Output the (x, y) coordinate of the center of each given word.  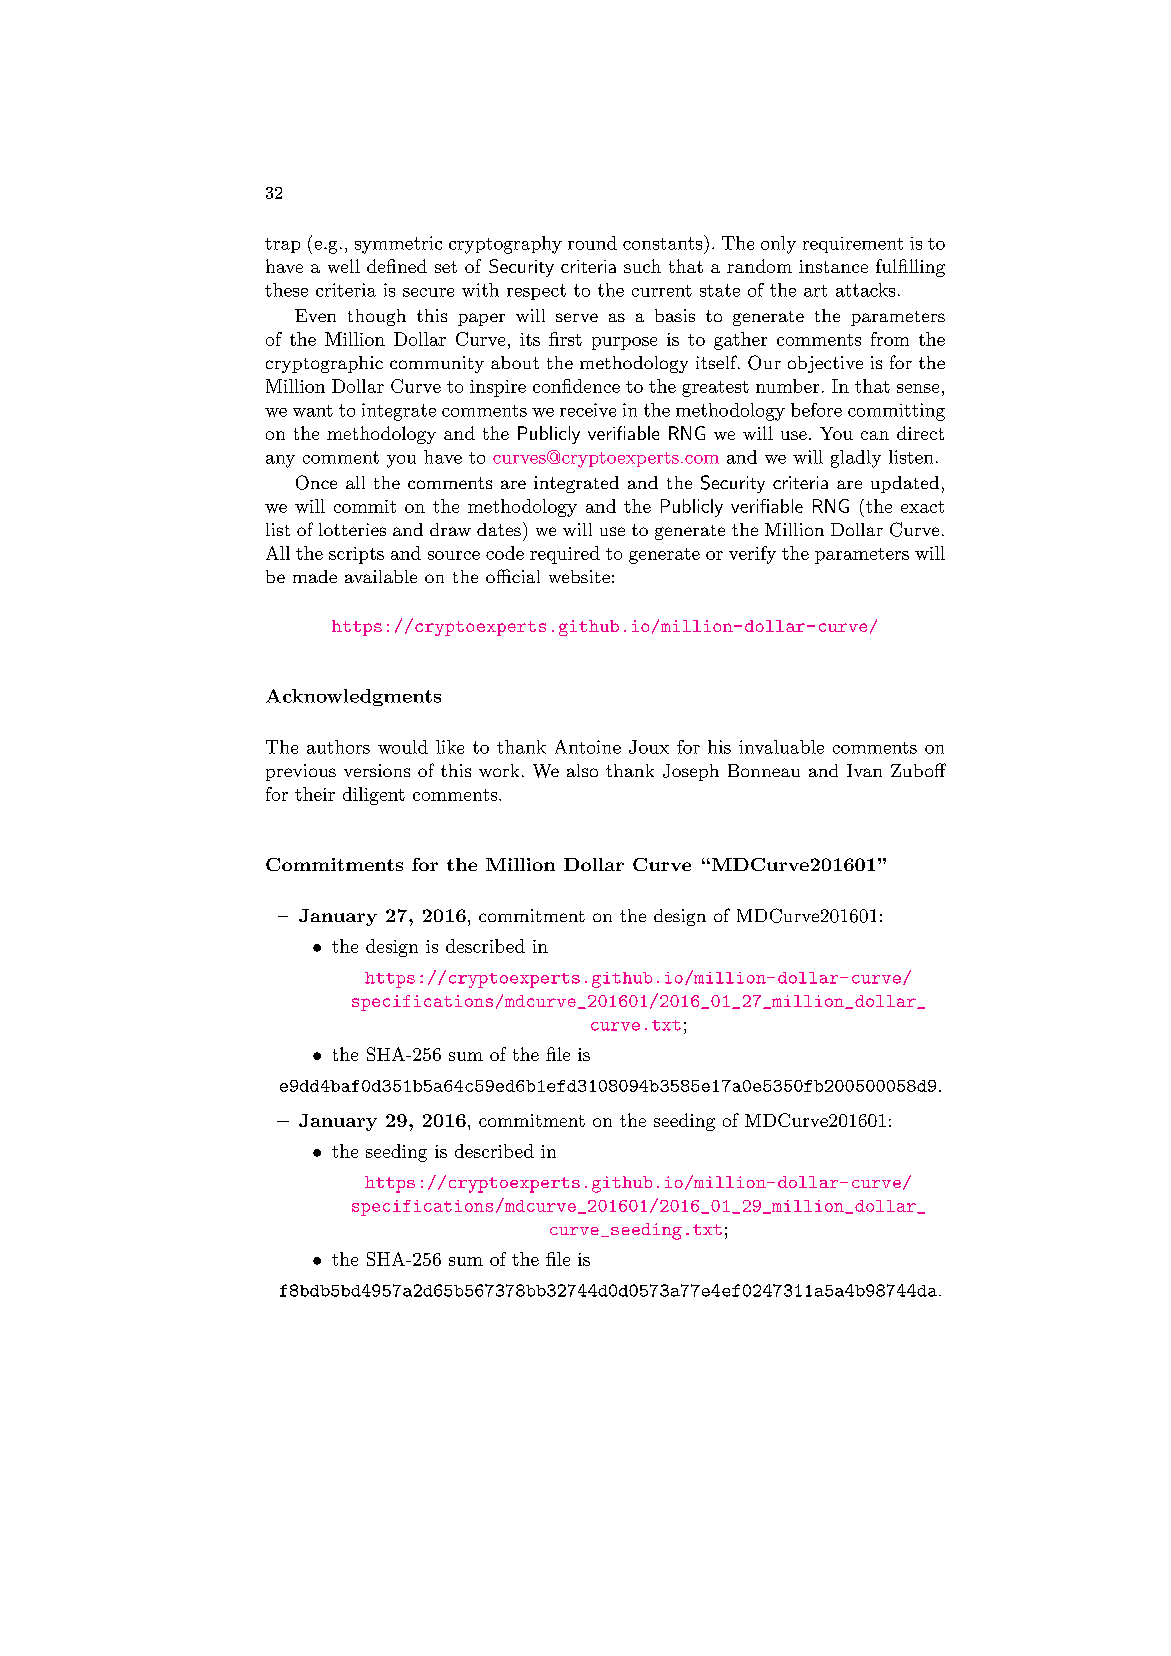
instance (833, 266)
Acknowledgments (353, 697)
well (344, 266)
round (592, 243)
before (816, 410)
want (313, 411)
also (582, 770)
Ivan (864, 770)
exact (922, 507)
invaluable (781, 747)
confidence (576, 386)
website (579, 576)
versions (377, 770)
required (565, 555)
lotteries (352, 529)
